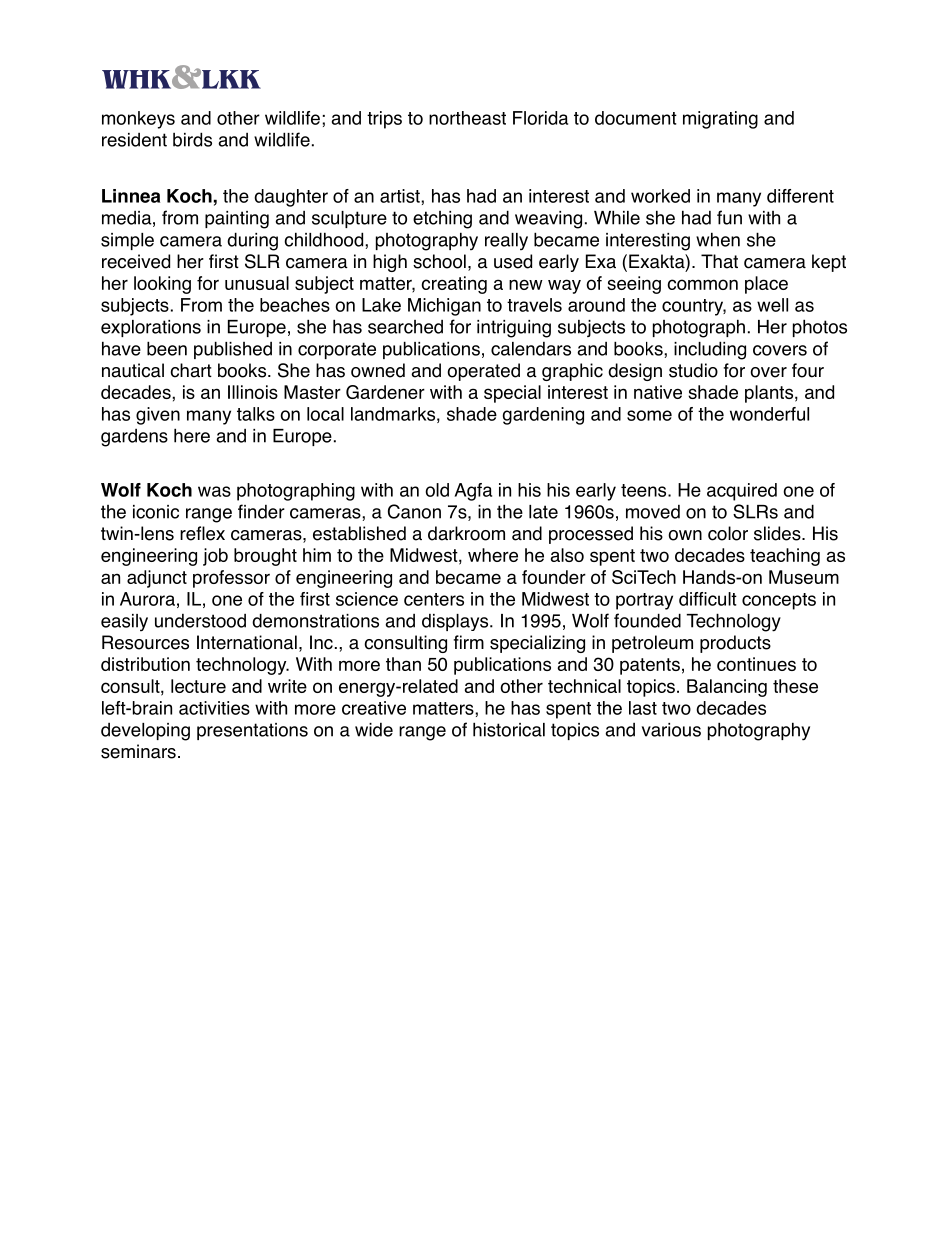  I want to click on migrating, so click(720, 120).
